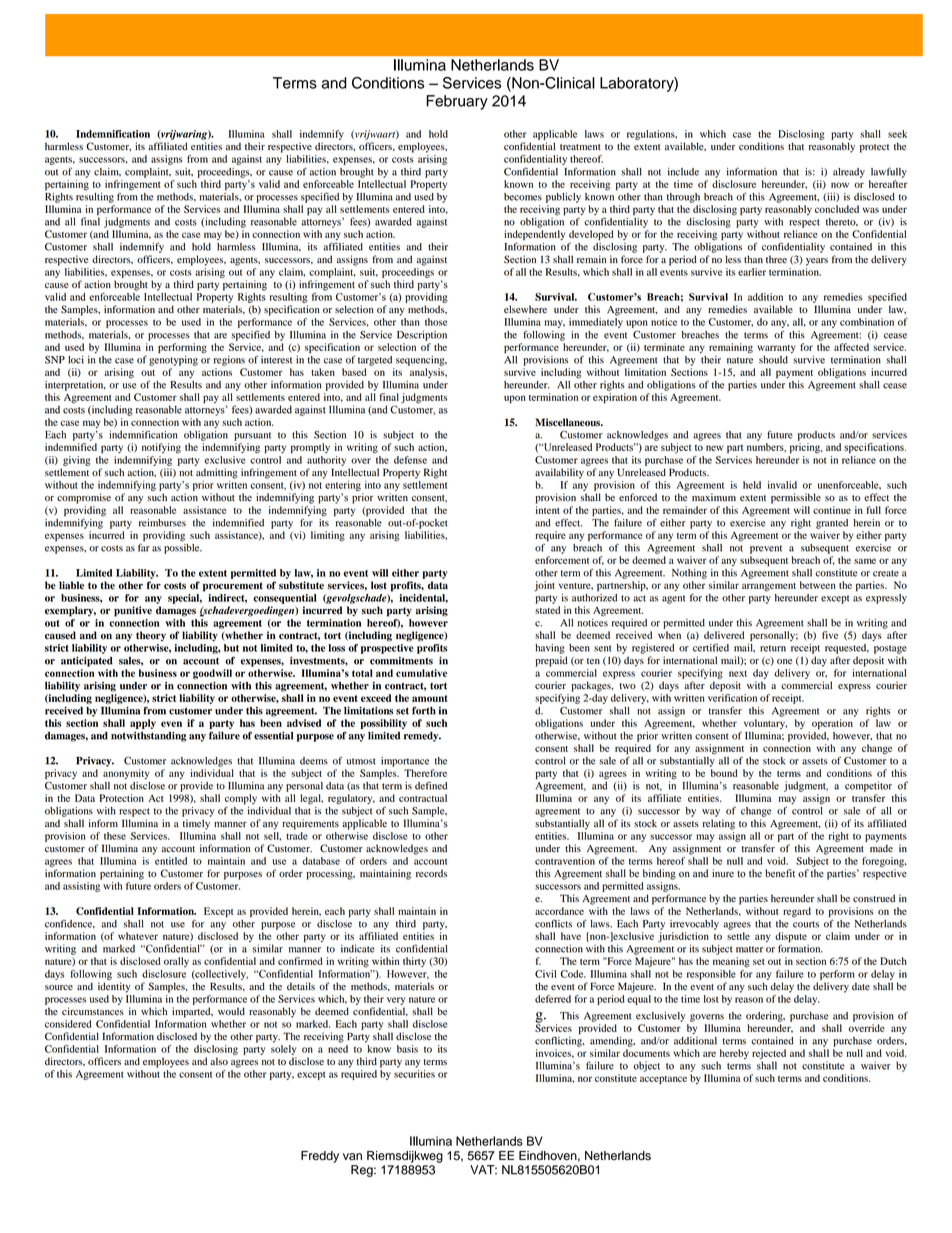 The width and height of the image is (952, 1233). What do you see at coordinates (173, 361) in the image?
I see `genotyping` at bounding box center [173, 361].
